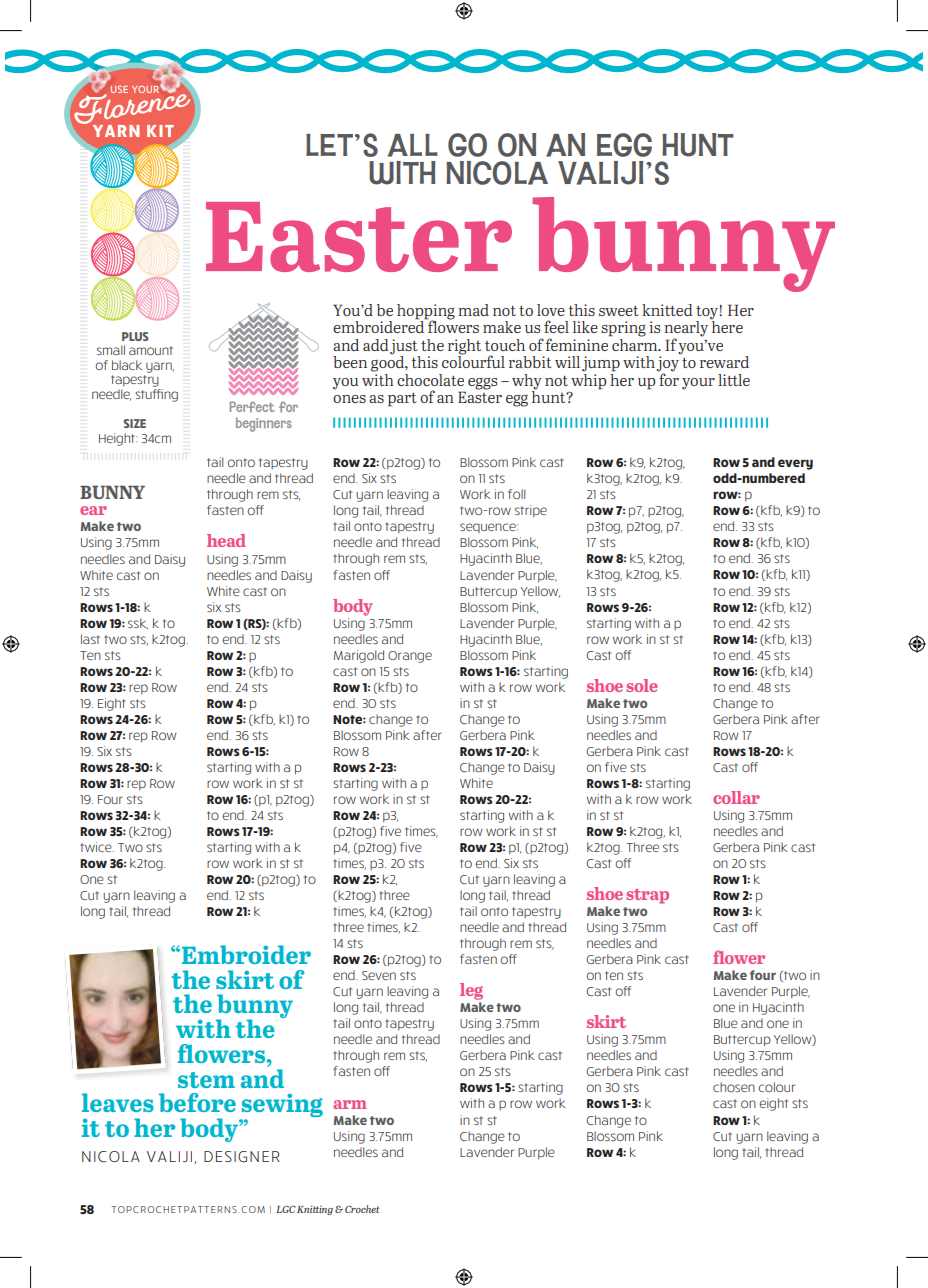  I want to click on sole, so click(642, 685).
